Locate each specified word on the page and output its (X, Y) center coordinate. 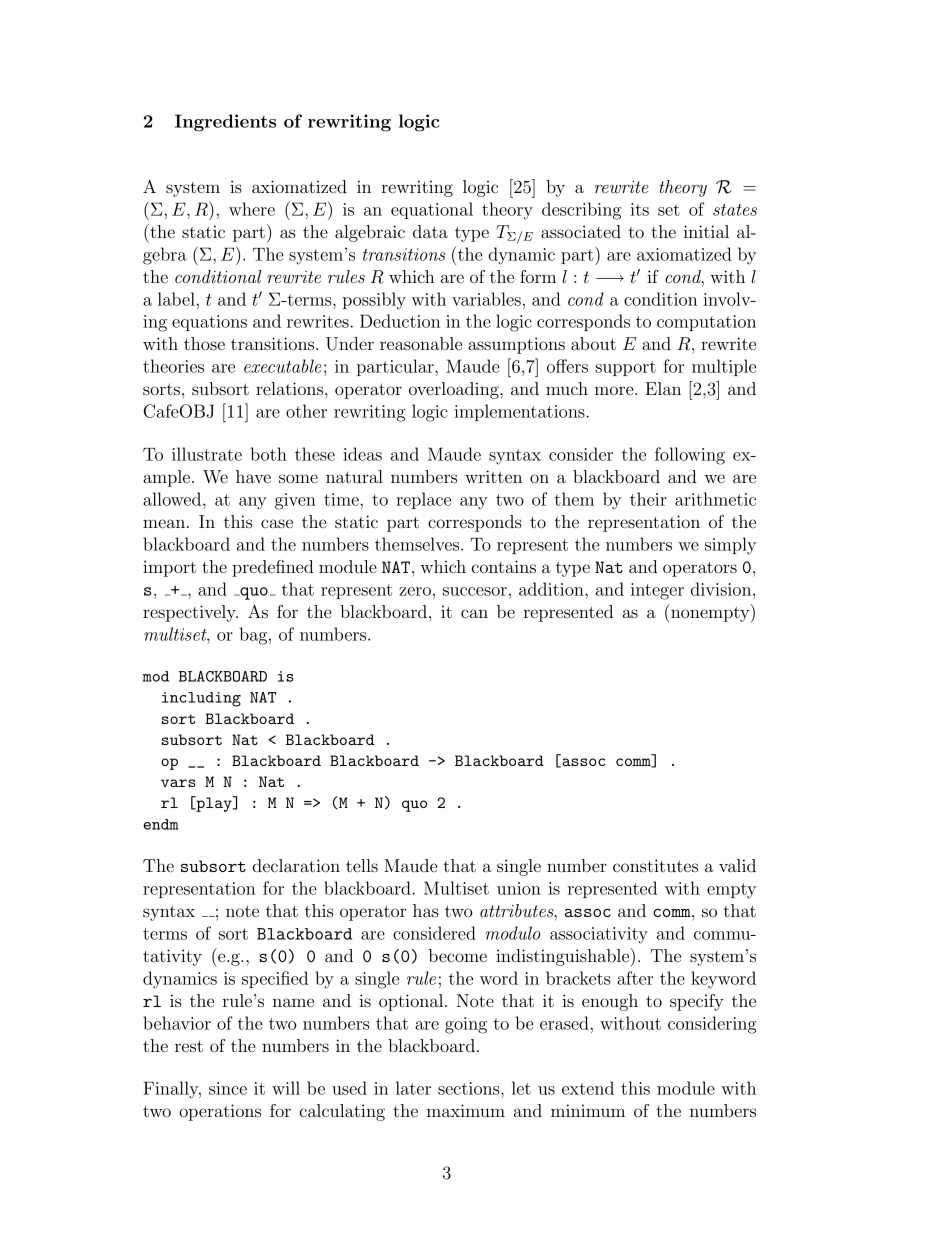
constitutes (655, 865)
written (493, 476)
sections (470, 1088)
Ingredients (225, 123)
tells (362, 865)
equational (432, 210)
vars (178, 783)
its (639, 209)
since (228, 1088)
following (690, 456)
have (253, 476)
